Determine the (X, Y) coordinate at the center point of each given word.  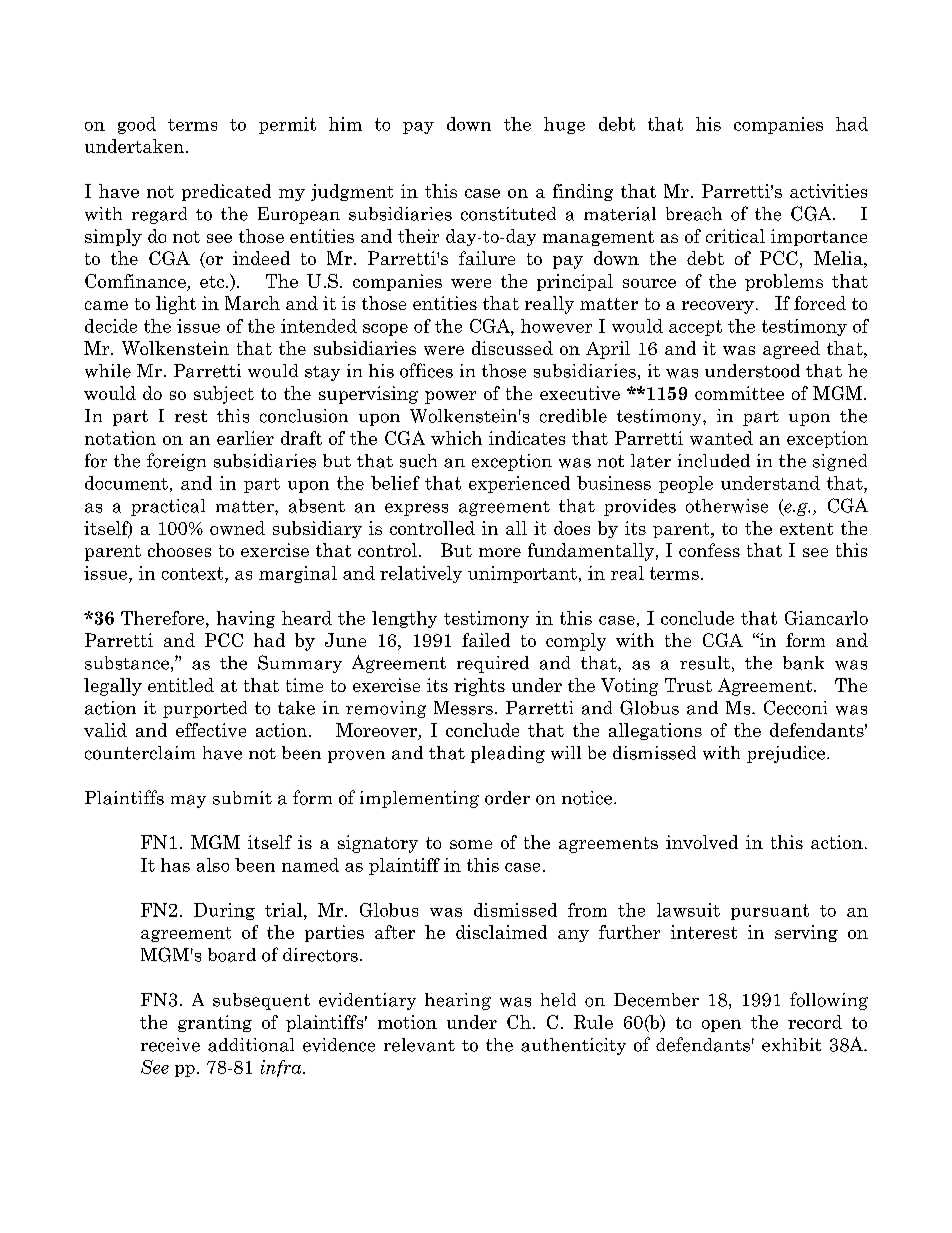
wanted (721, 438)
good (137, 125)
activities (828, 191)
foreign (176, 462)
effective (211, 730)
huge (564, 125)
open (721, 1026)
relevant (419, 1045)
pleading (508, 754)
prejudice (787, 754)
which (456, 438)
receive (170, 1045)
